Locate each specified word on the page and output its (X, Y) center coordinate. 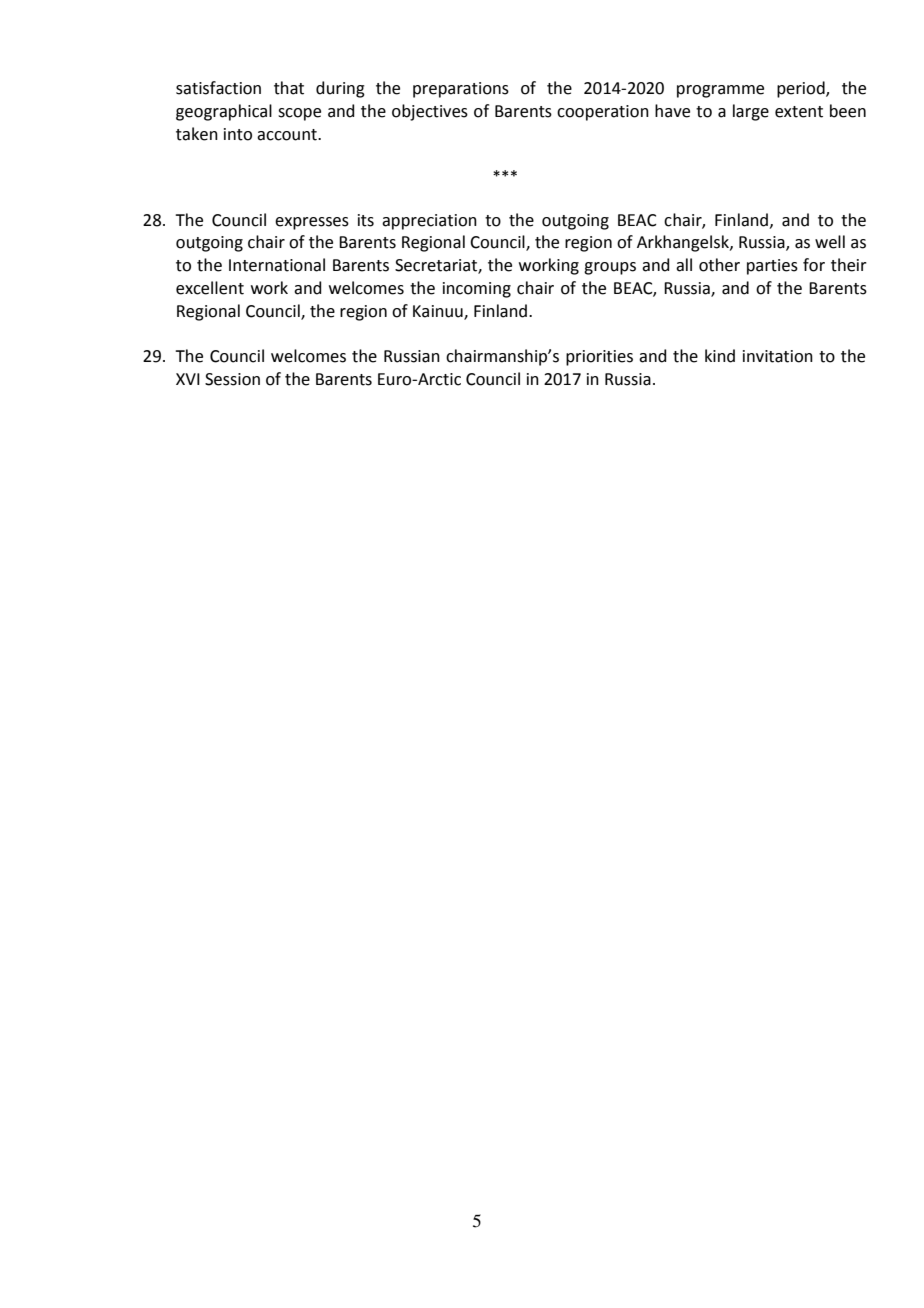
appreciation (429, 222)
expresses (312, 223)
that (289, 88)
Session (232, 379)
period (802, 89)
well (830, 242)
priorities (599, 358)
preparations (461, 90)
